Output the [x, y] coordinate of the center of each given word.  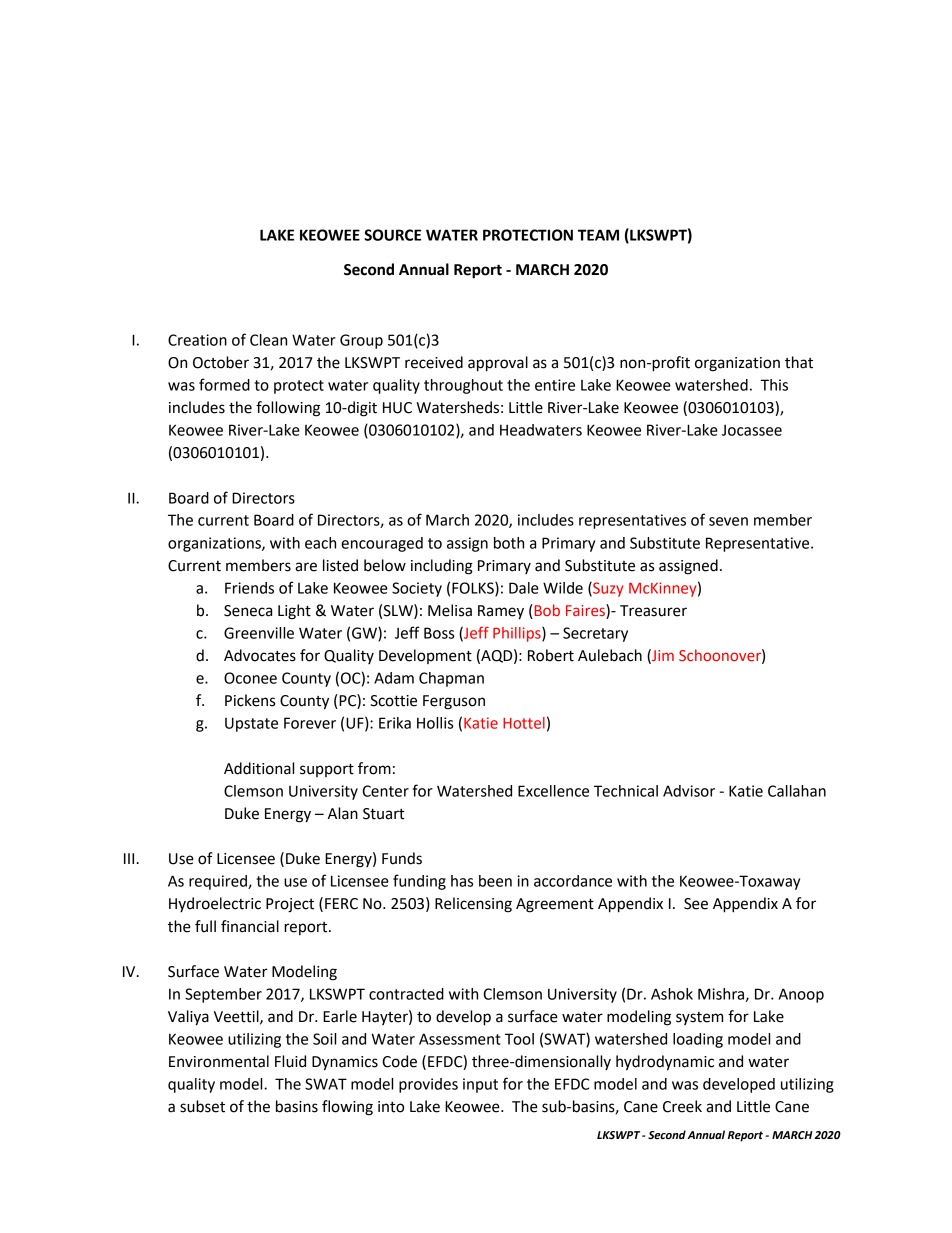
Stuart [384, 814]
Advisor [689, 791]
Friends [249, 588]
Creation [197, 340]
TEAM [598, 235]
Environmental [219, 1061]
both [509, 543]
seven [728, 521]
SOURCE [392, 235]
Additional [259, 768]
